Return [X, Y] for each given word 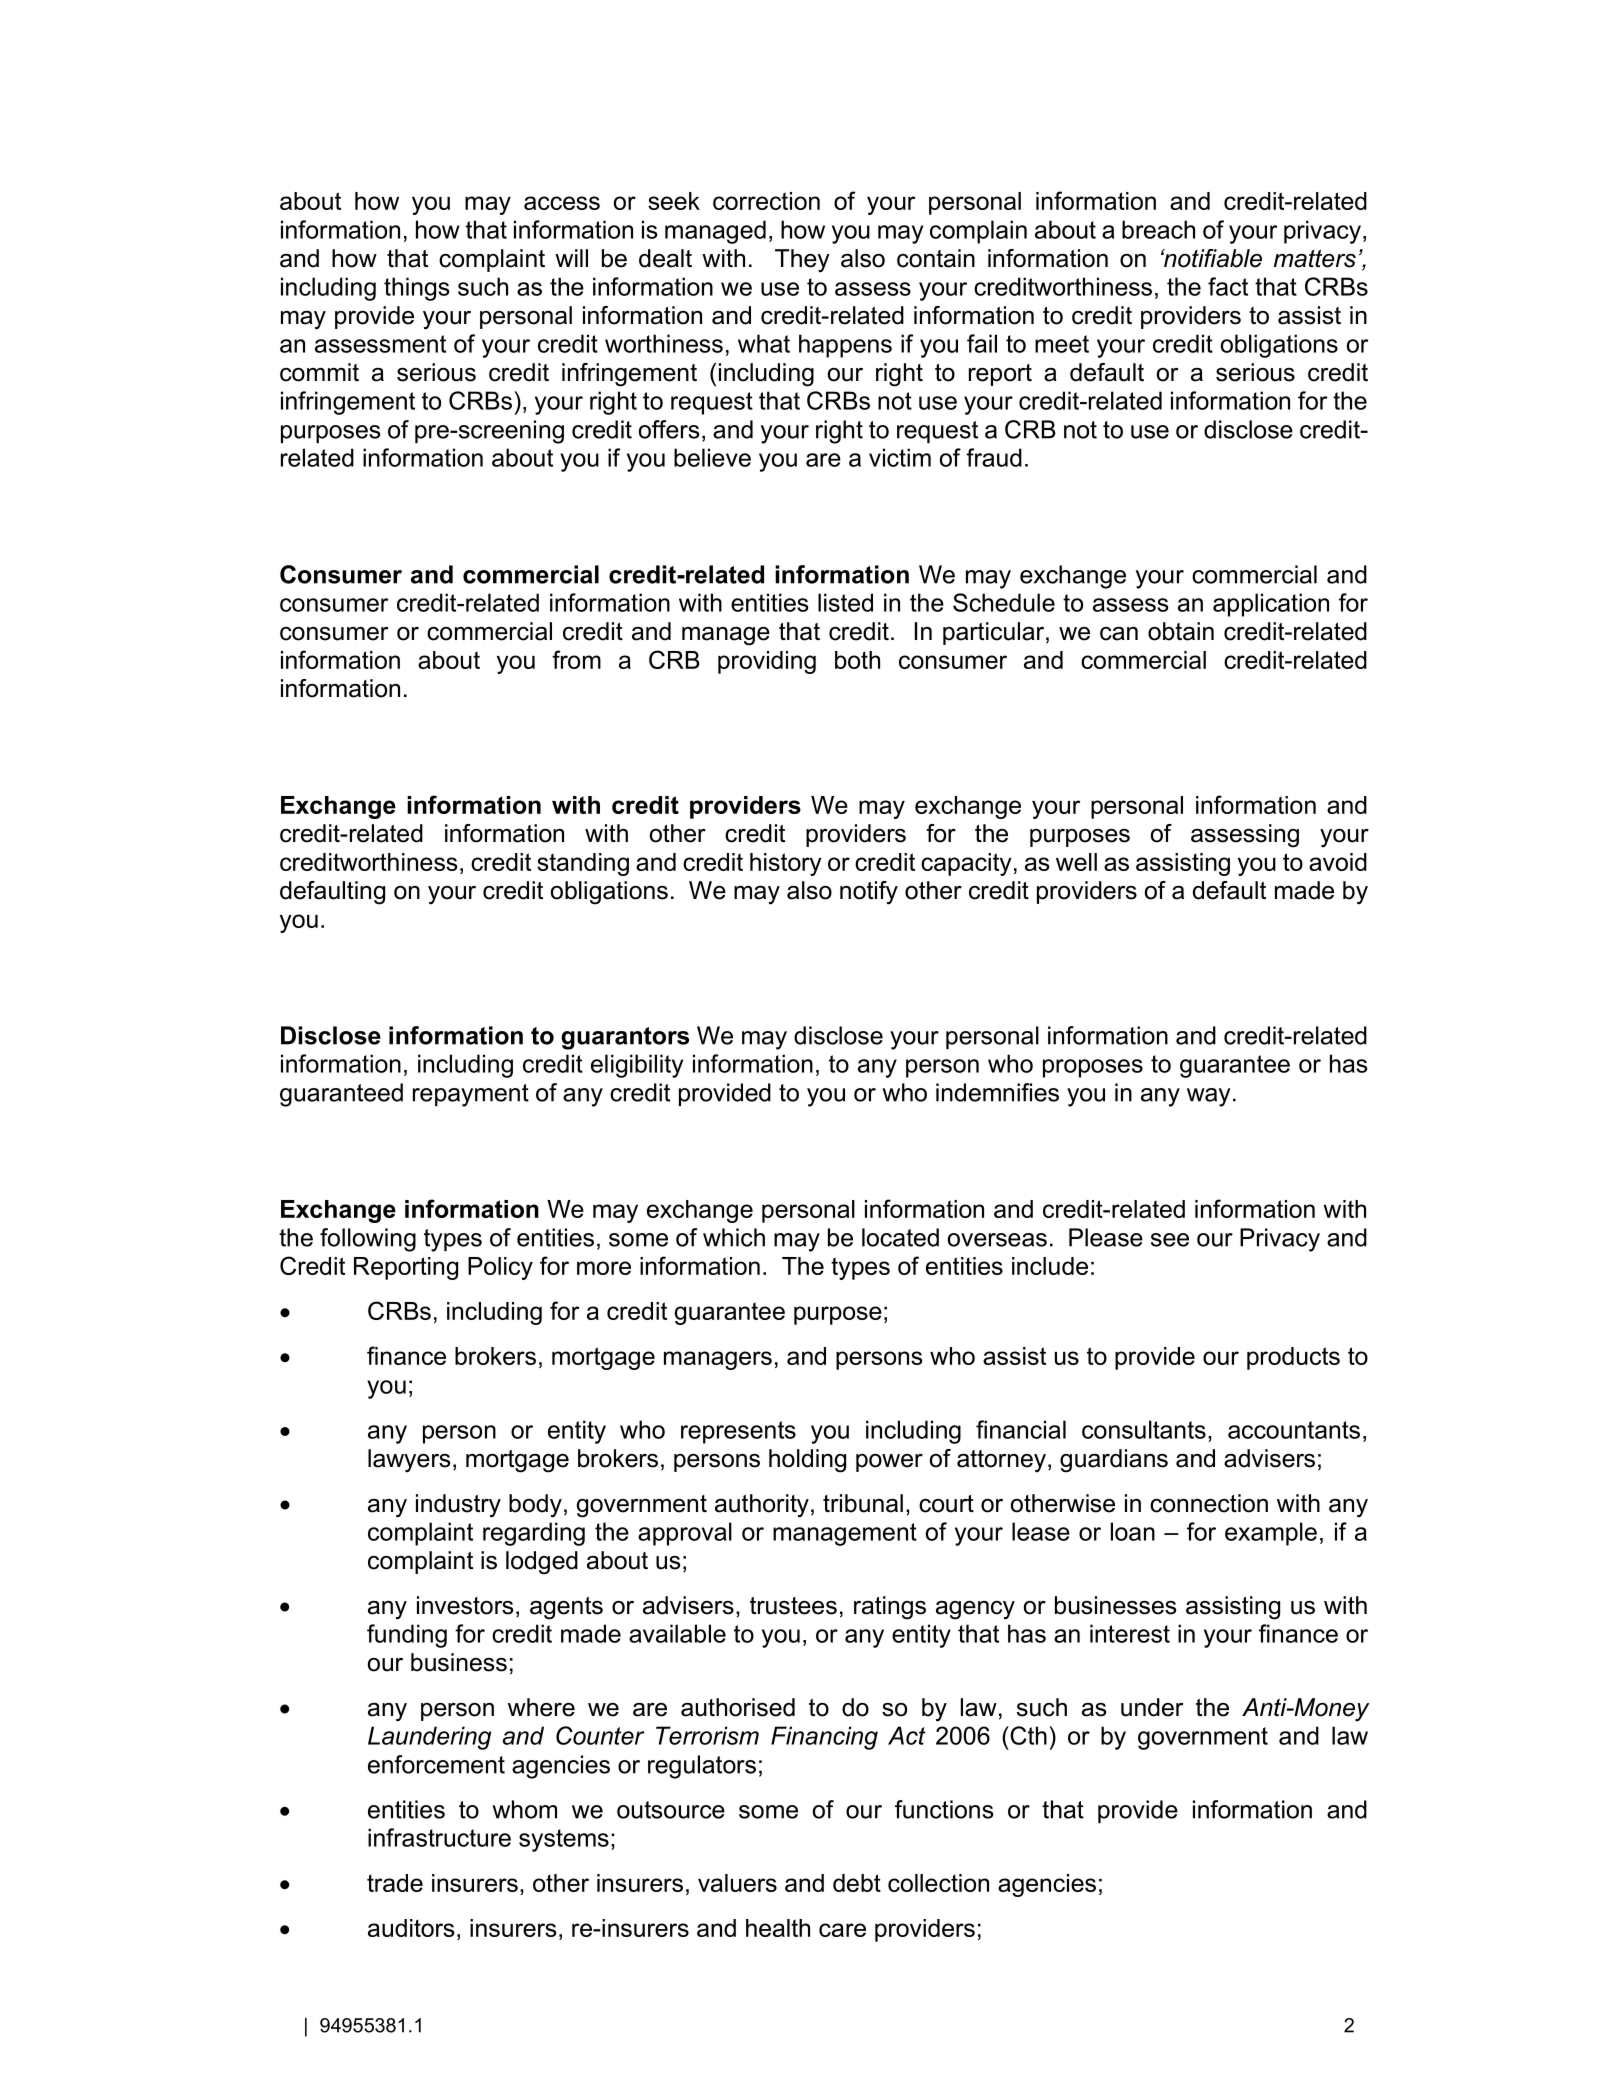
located [900, 1237]
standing [583, 864]
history [786, 864]
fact [1228, 286]
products [1293, 1358]
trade [395, 1883]
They [802, 261]
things [416, 289]
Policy [500, 1268]
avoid [1338, 862]
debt [857, 1883]
